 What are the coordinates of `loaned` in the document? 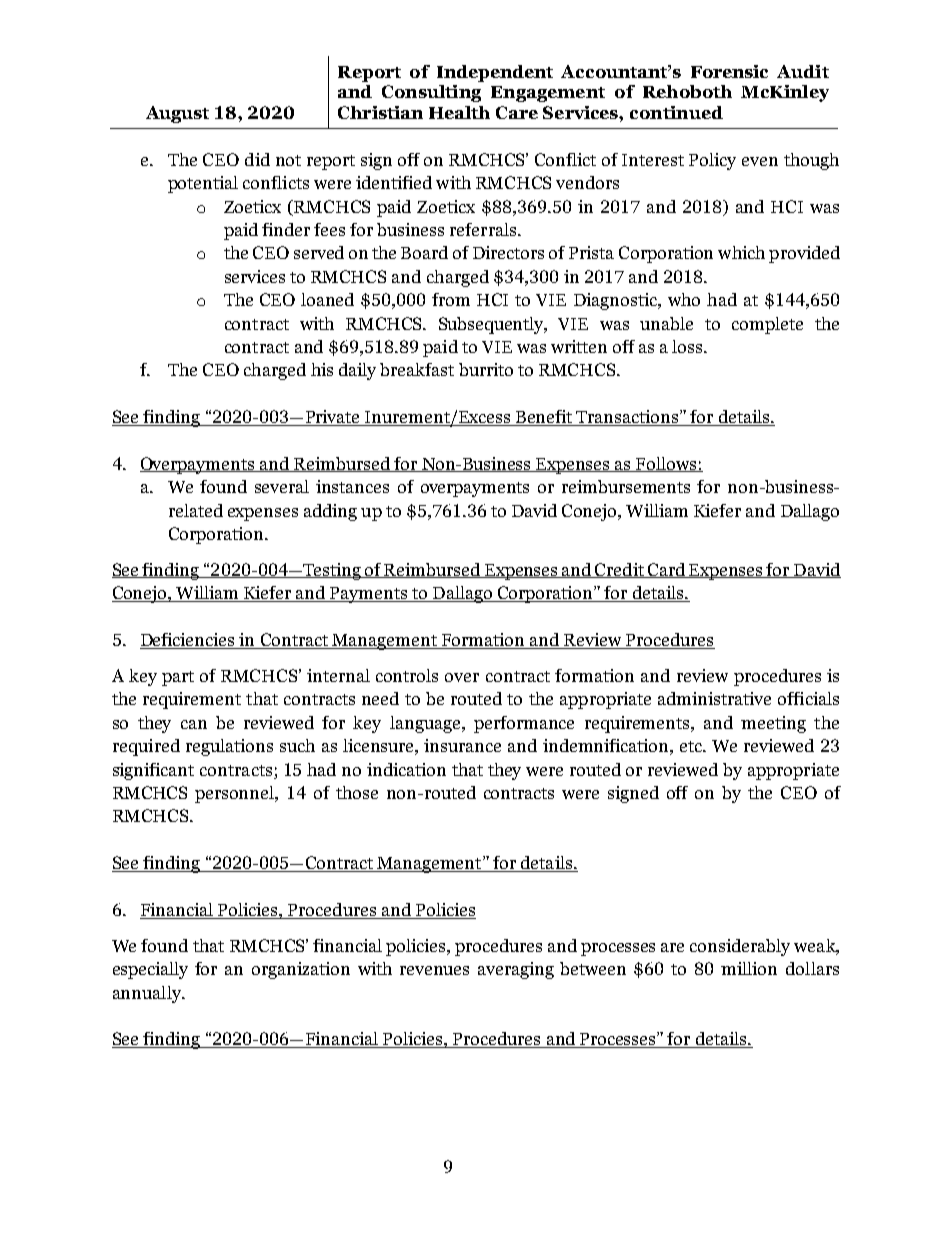 It's located at (327, 299).
